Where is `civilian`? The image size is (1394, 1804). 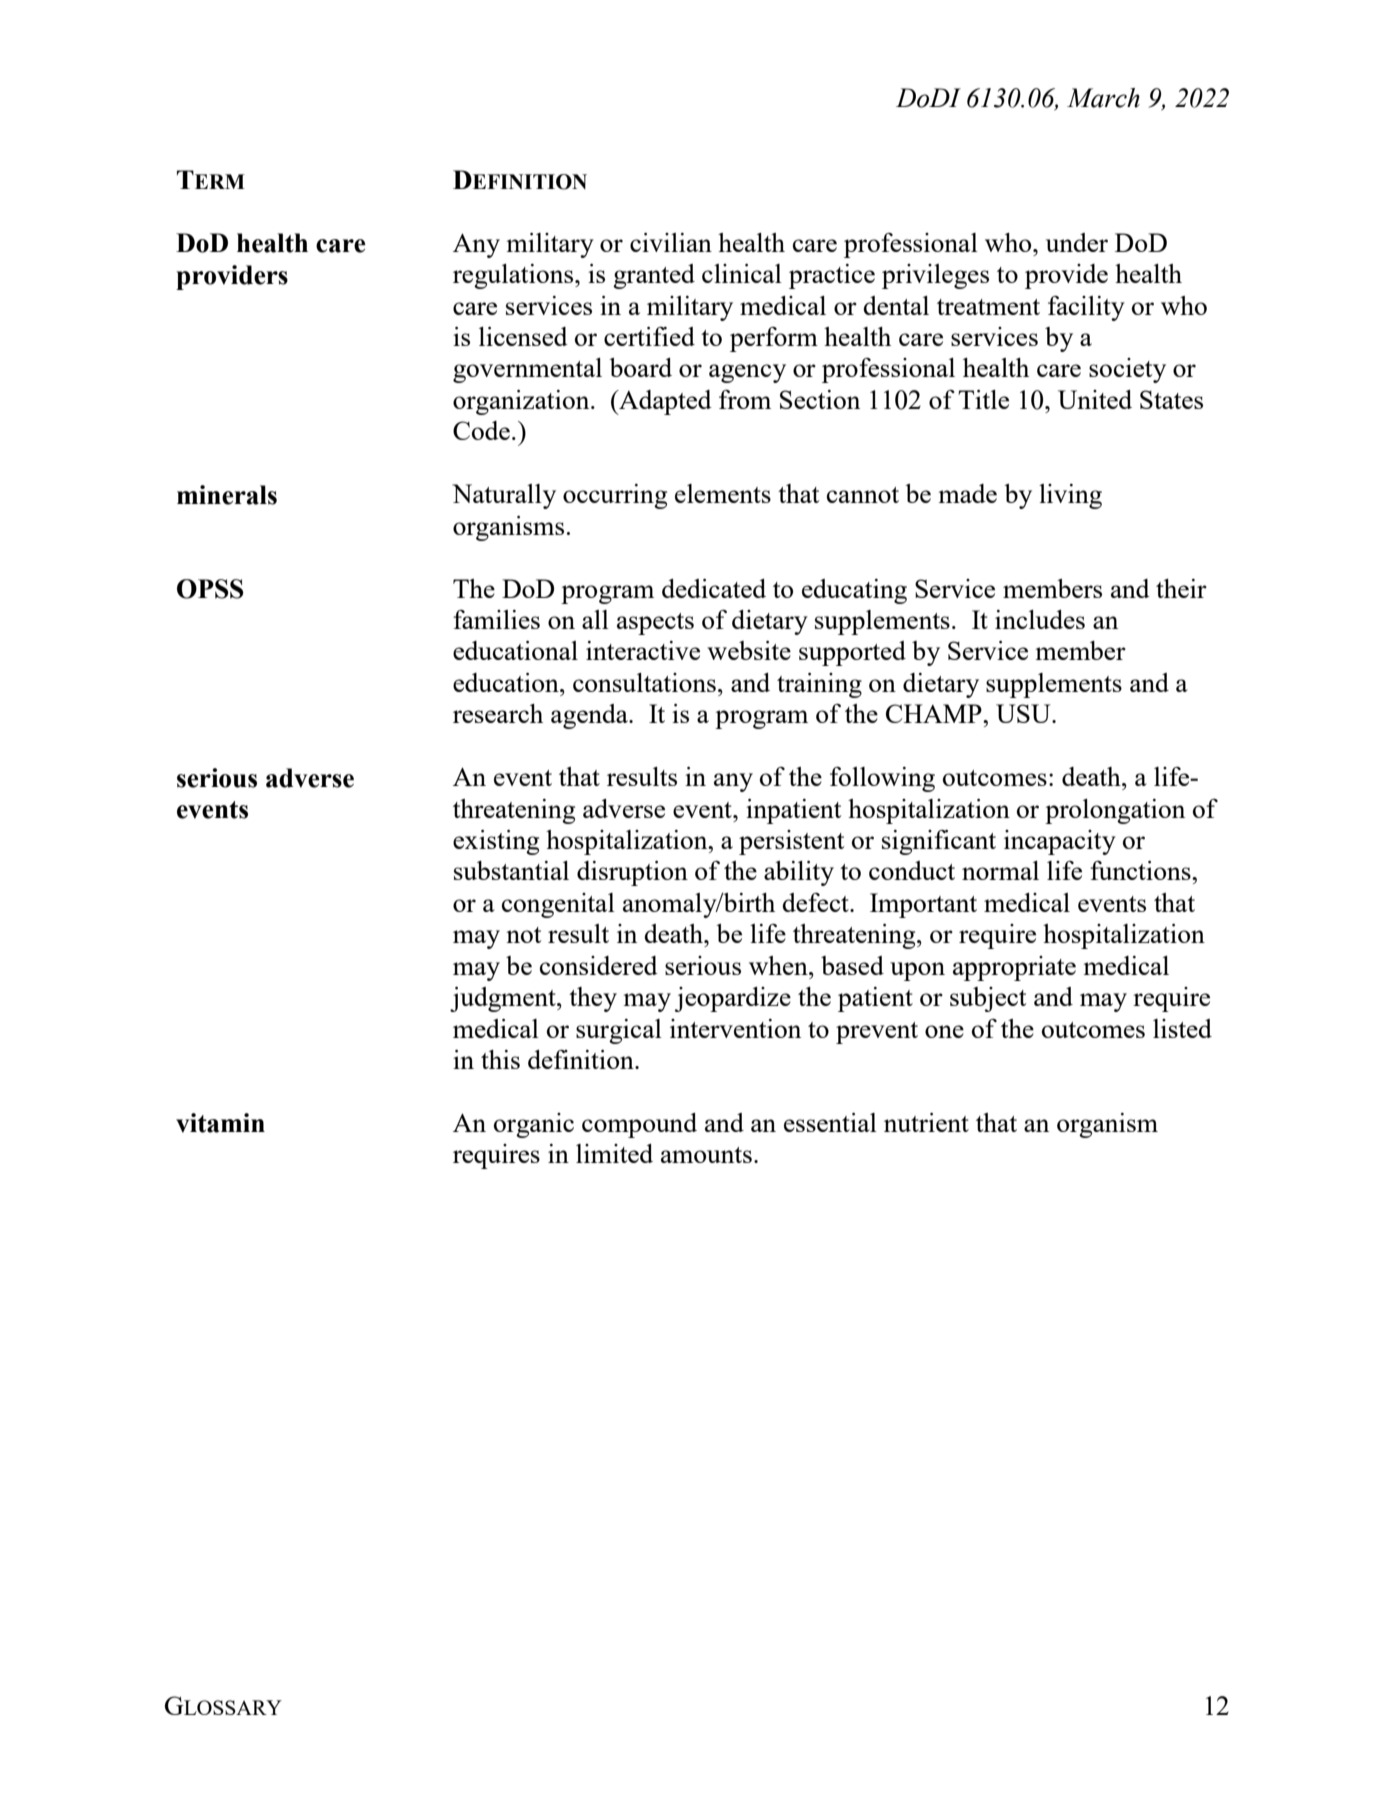 civilian is located at coordinates (671, 242).
